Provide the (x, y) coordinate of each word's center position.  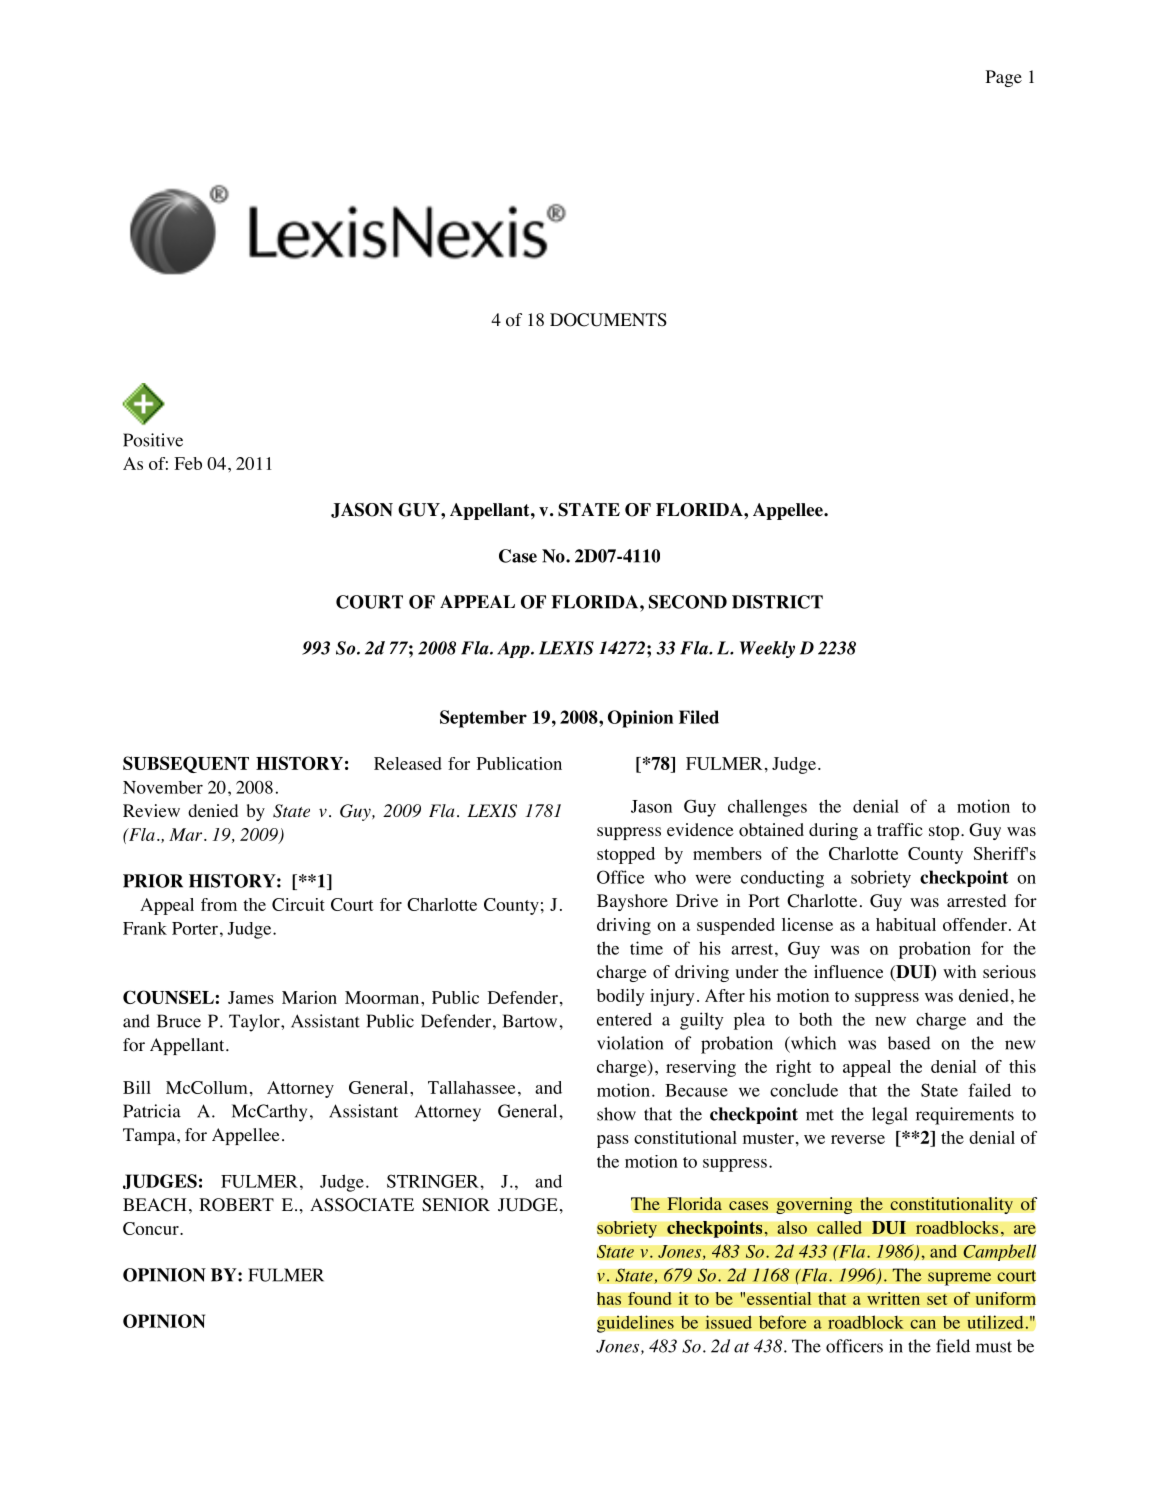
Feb (188, 463)
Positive (153, 440)
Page (1004, 78)
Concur (152, 1228)
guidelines (635, 1324)
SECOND (688, 602)
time (646, 948)
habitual (906, 924)
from (219, 904)
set (937, 1299)
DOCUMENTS (608, 320)
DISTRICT (777, 602)
